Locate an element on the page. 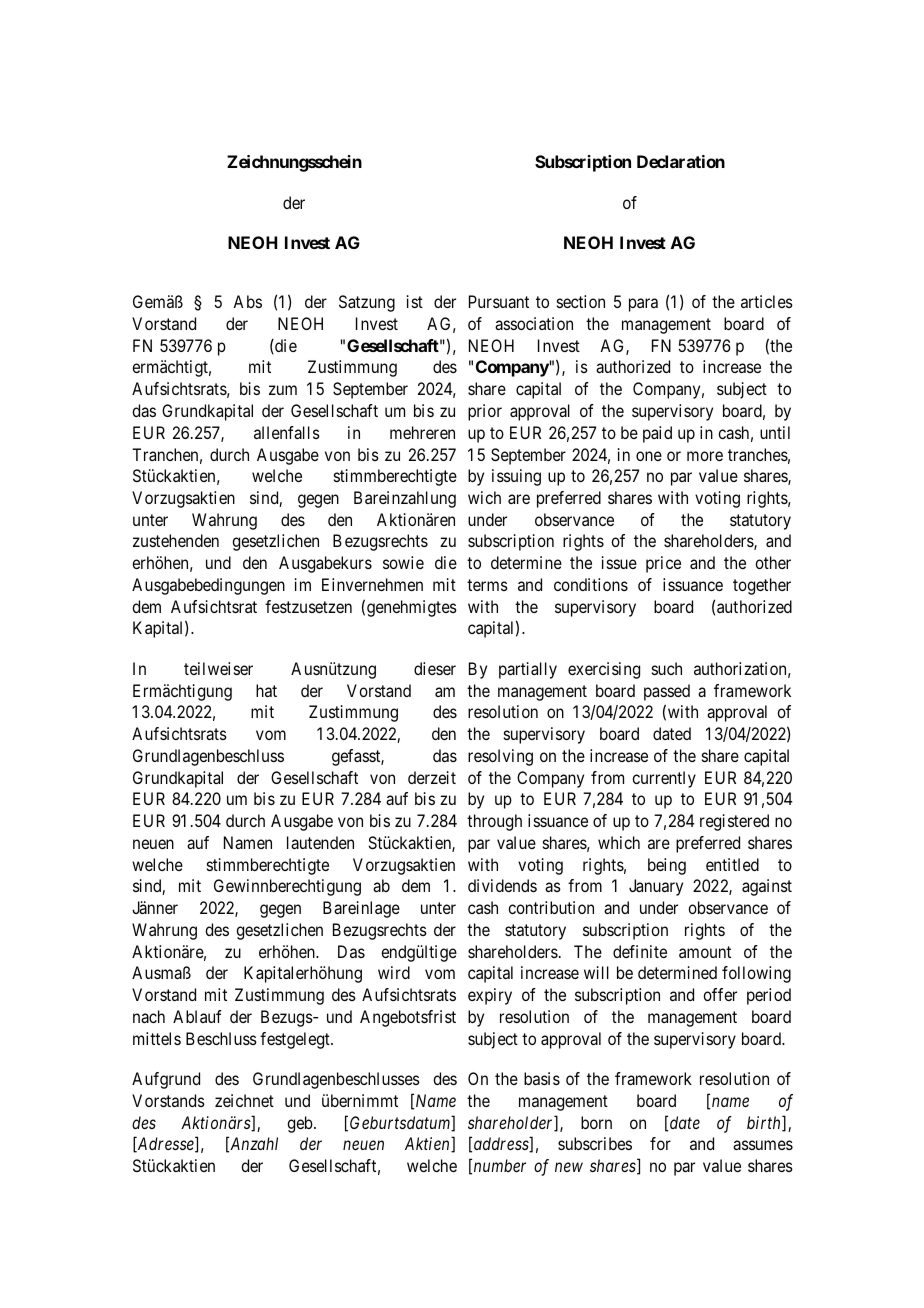 This page has height=1308, width=924. Declaration is located at coordinates (681, 161).
